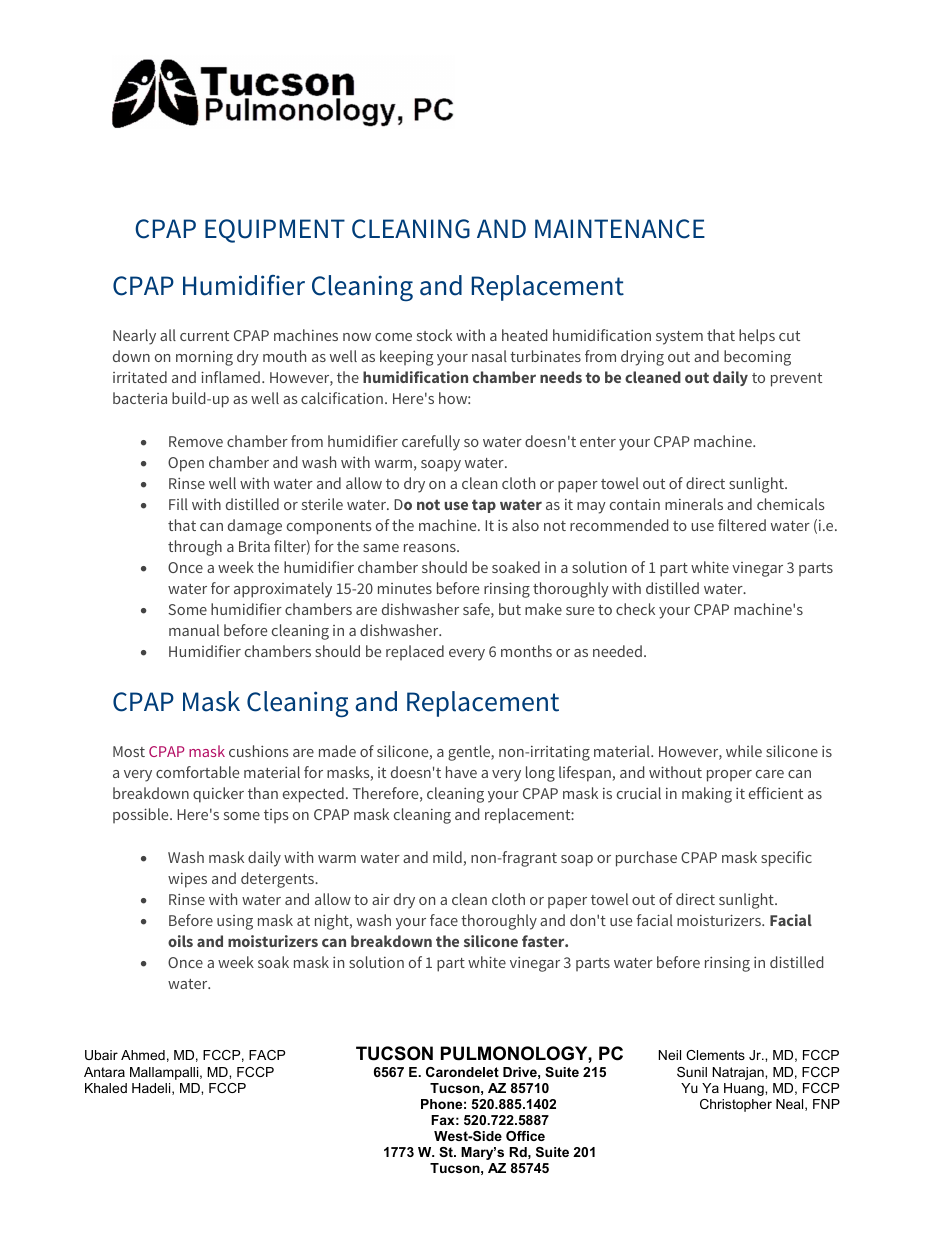 The image size is (952, 1233). I want to click on MAINTENANCE, so click(620, 229).
